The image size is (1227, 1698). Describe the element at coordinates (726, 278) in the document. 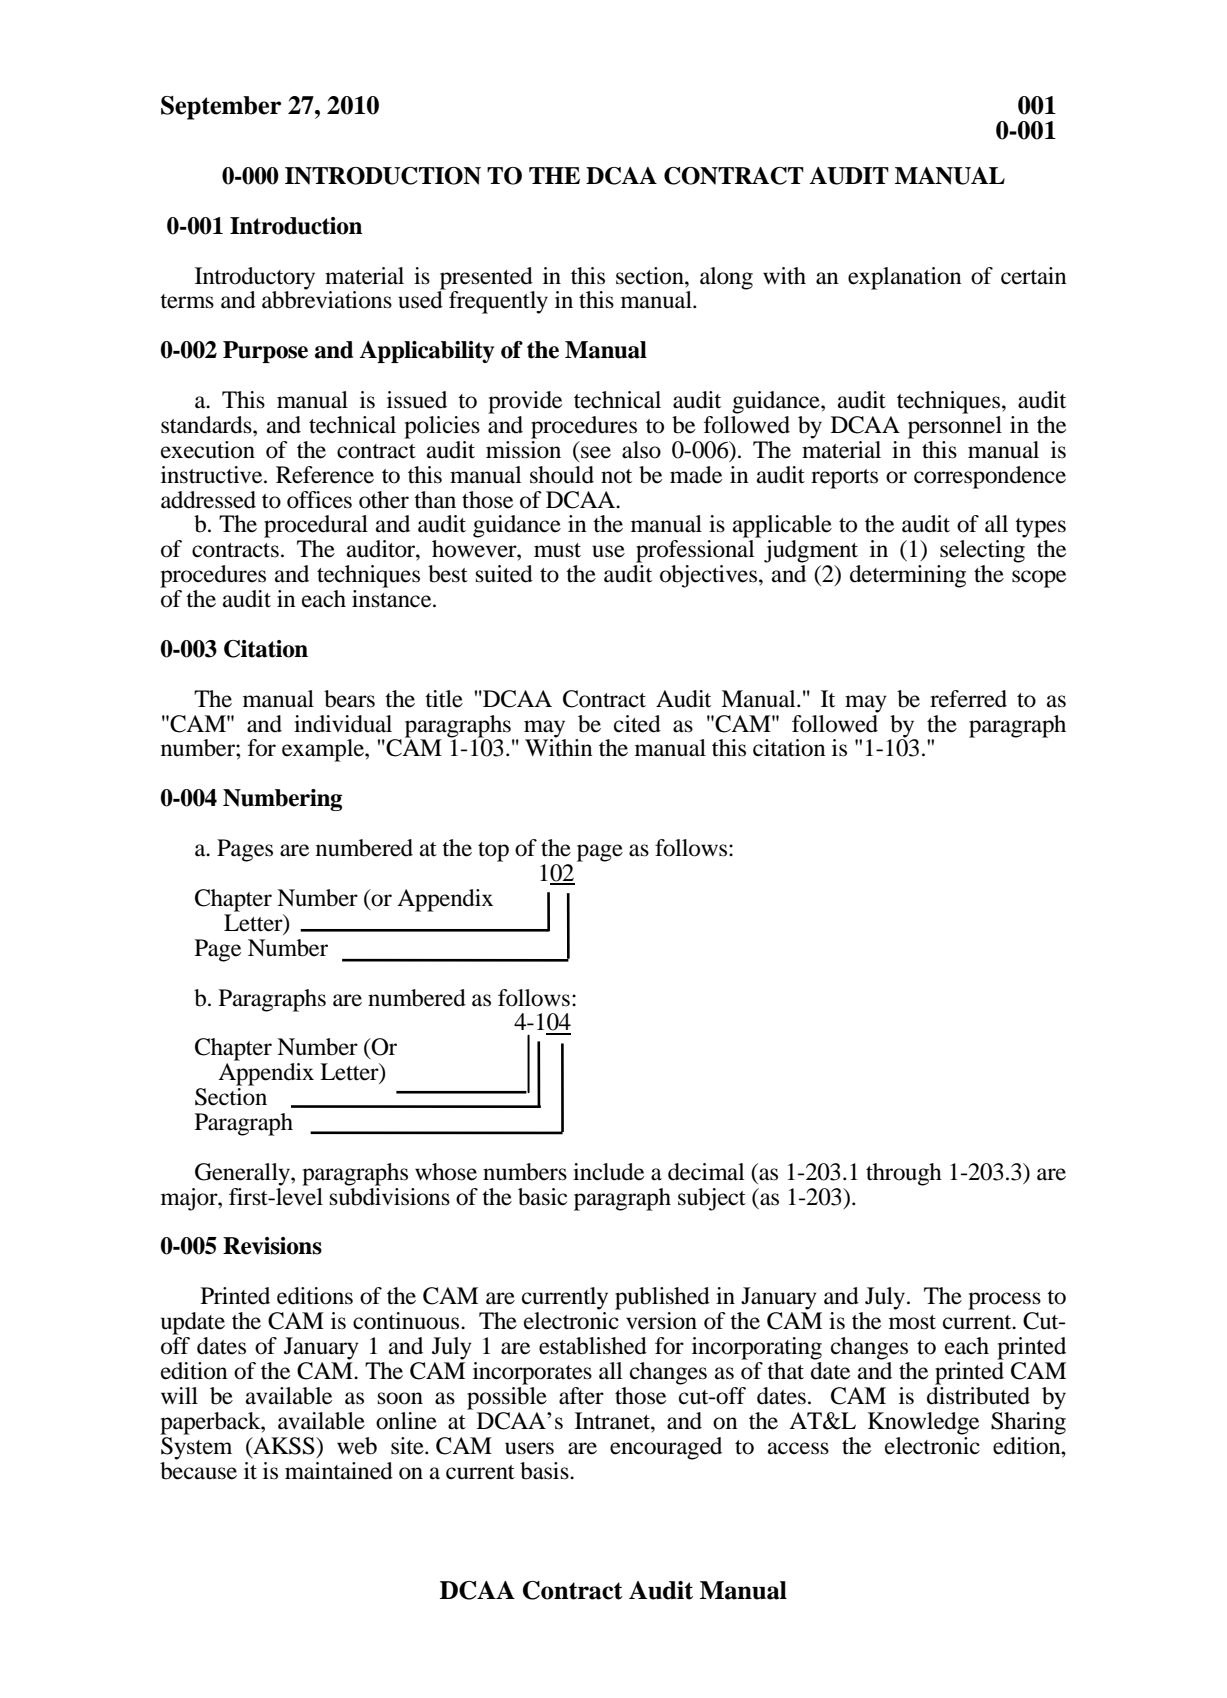

I see `along` at that location.
